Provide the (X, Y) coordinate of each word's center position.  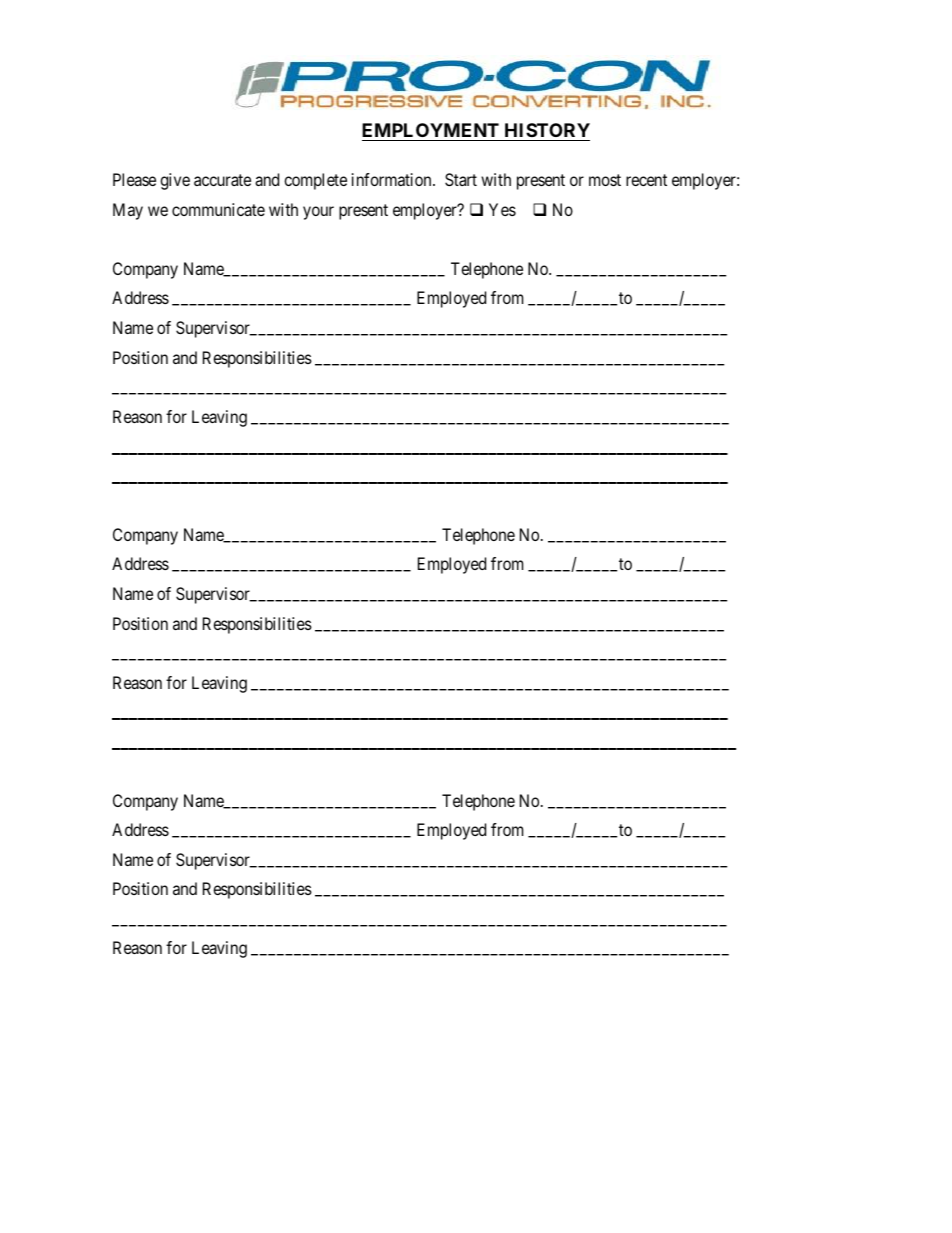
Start (461, 179)
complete (315, 181)
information (393, 179)
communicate (218, 209)
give (175, 181)
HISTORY (547, 130)
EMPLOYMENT (430, 130)
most (605, 180)
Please (134, 179)
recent (646, 180)
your (318, 213)
